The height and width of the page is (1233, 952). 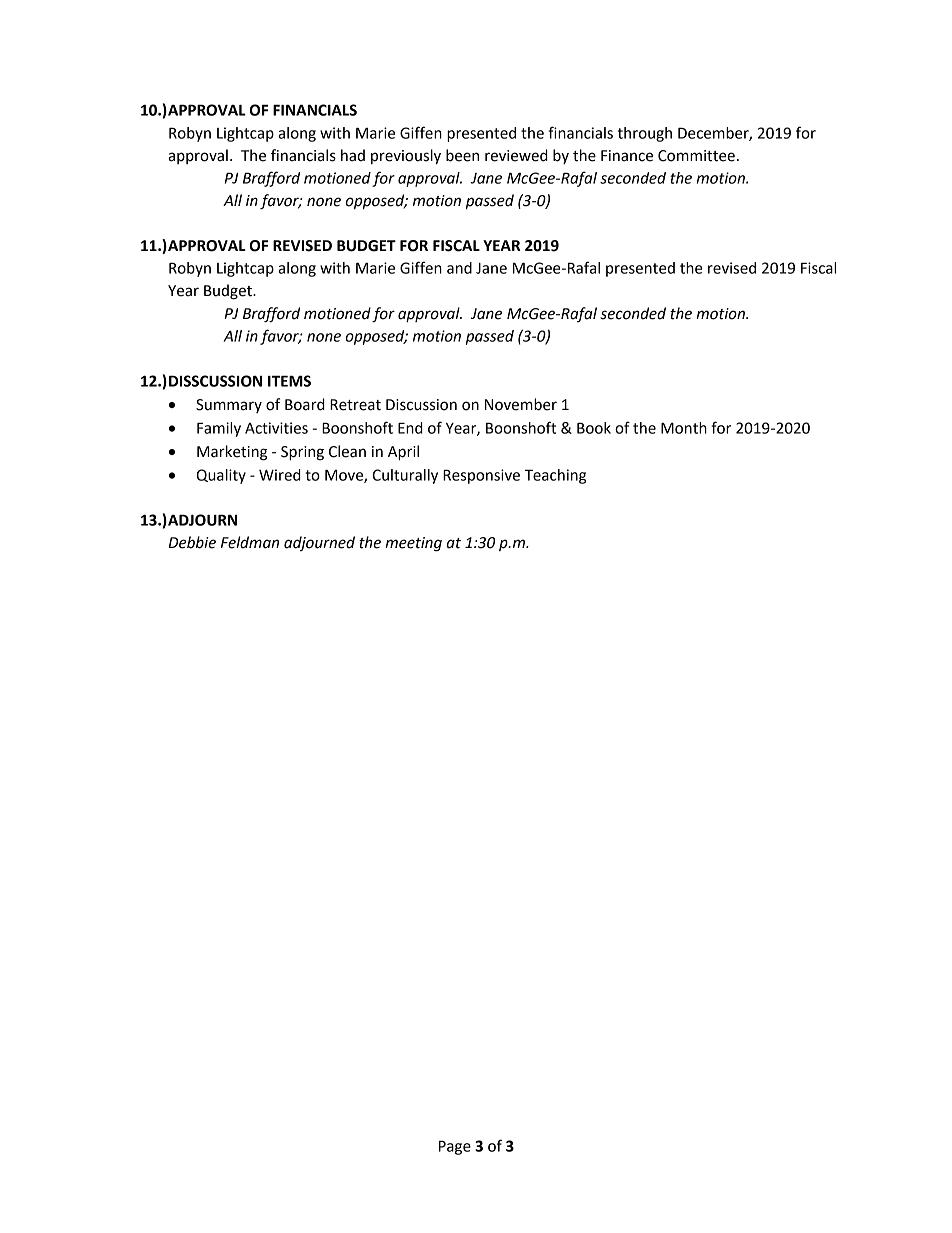 What do you see at coordinates (413, 544) in the page?
I see `meeting` at bounding box center [413, 544].
